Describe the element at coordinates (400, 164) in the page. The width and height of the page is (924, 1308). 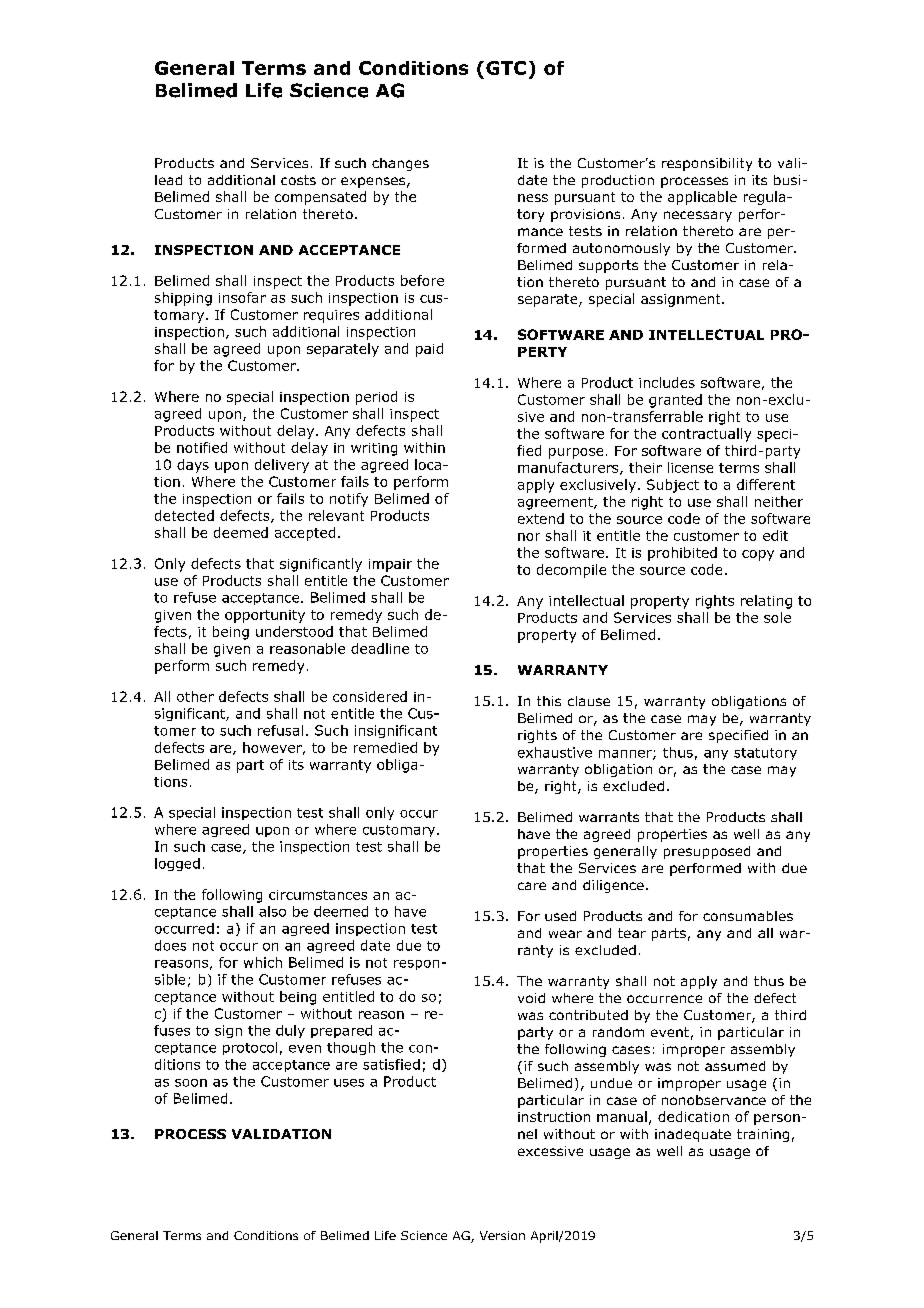
I see `changes` at that location.
